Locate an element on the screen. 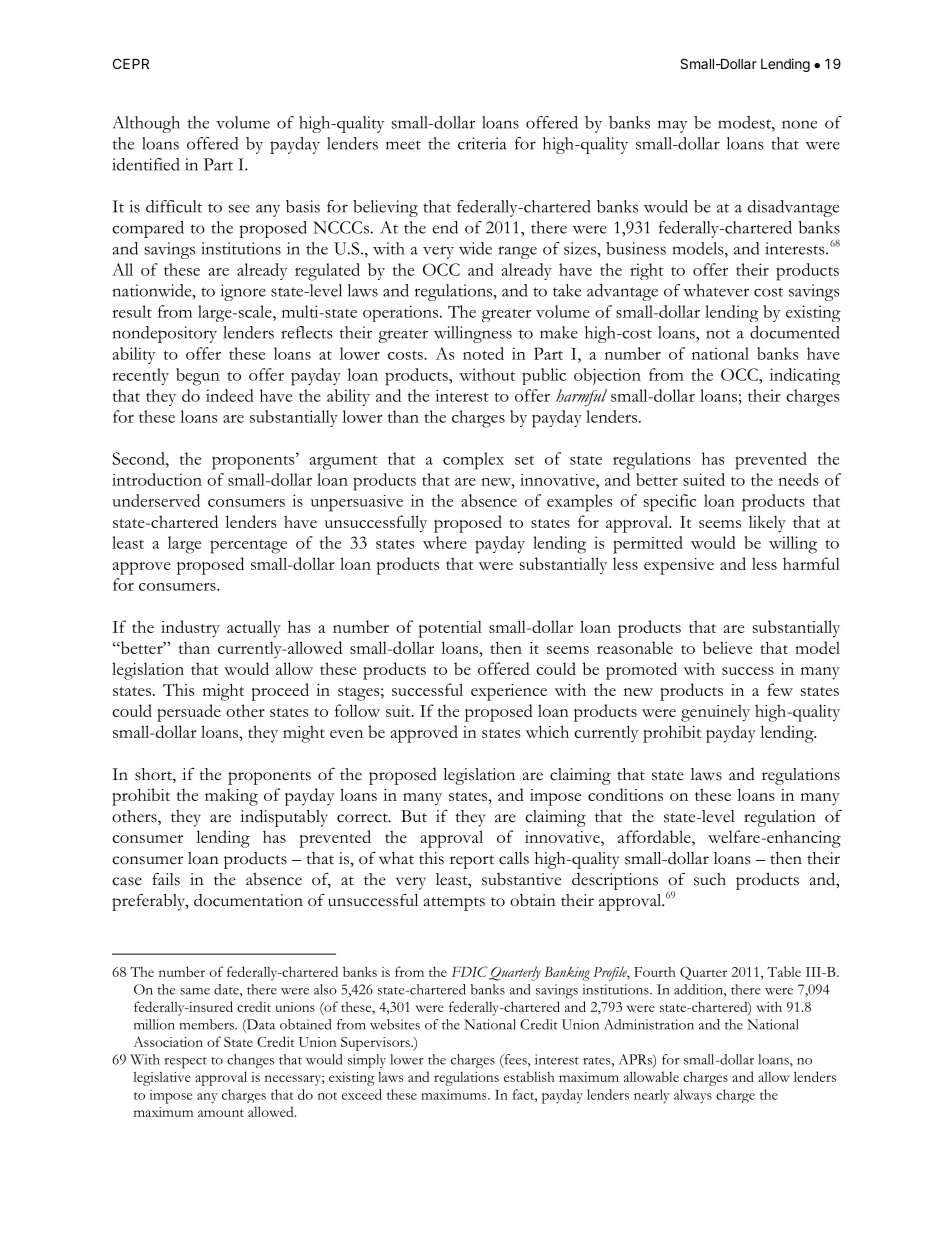  noted is located at coordinates (483, 353).
